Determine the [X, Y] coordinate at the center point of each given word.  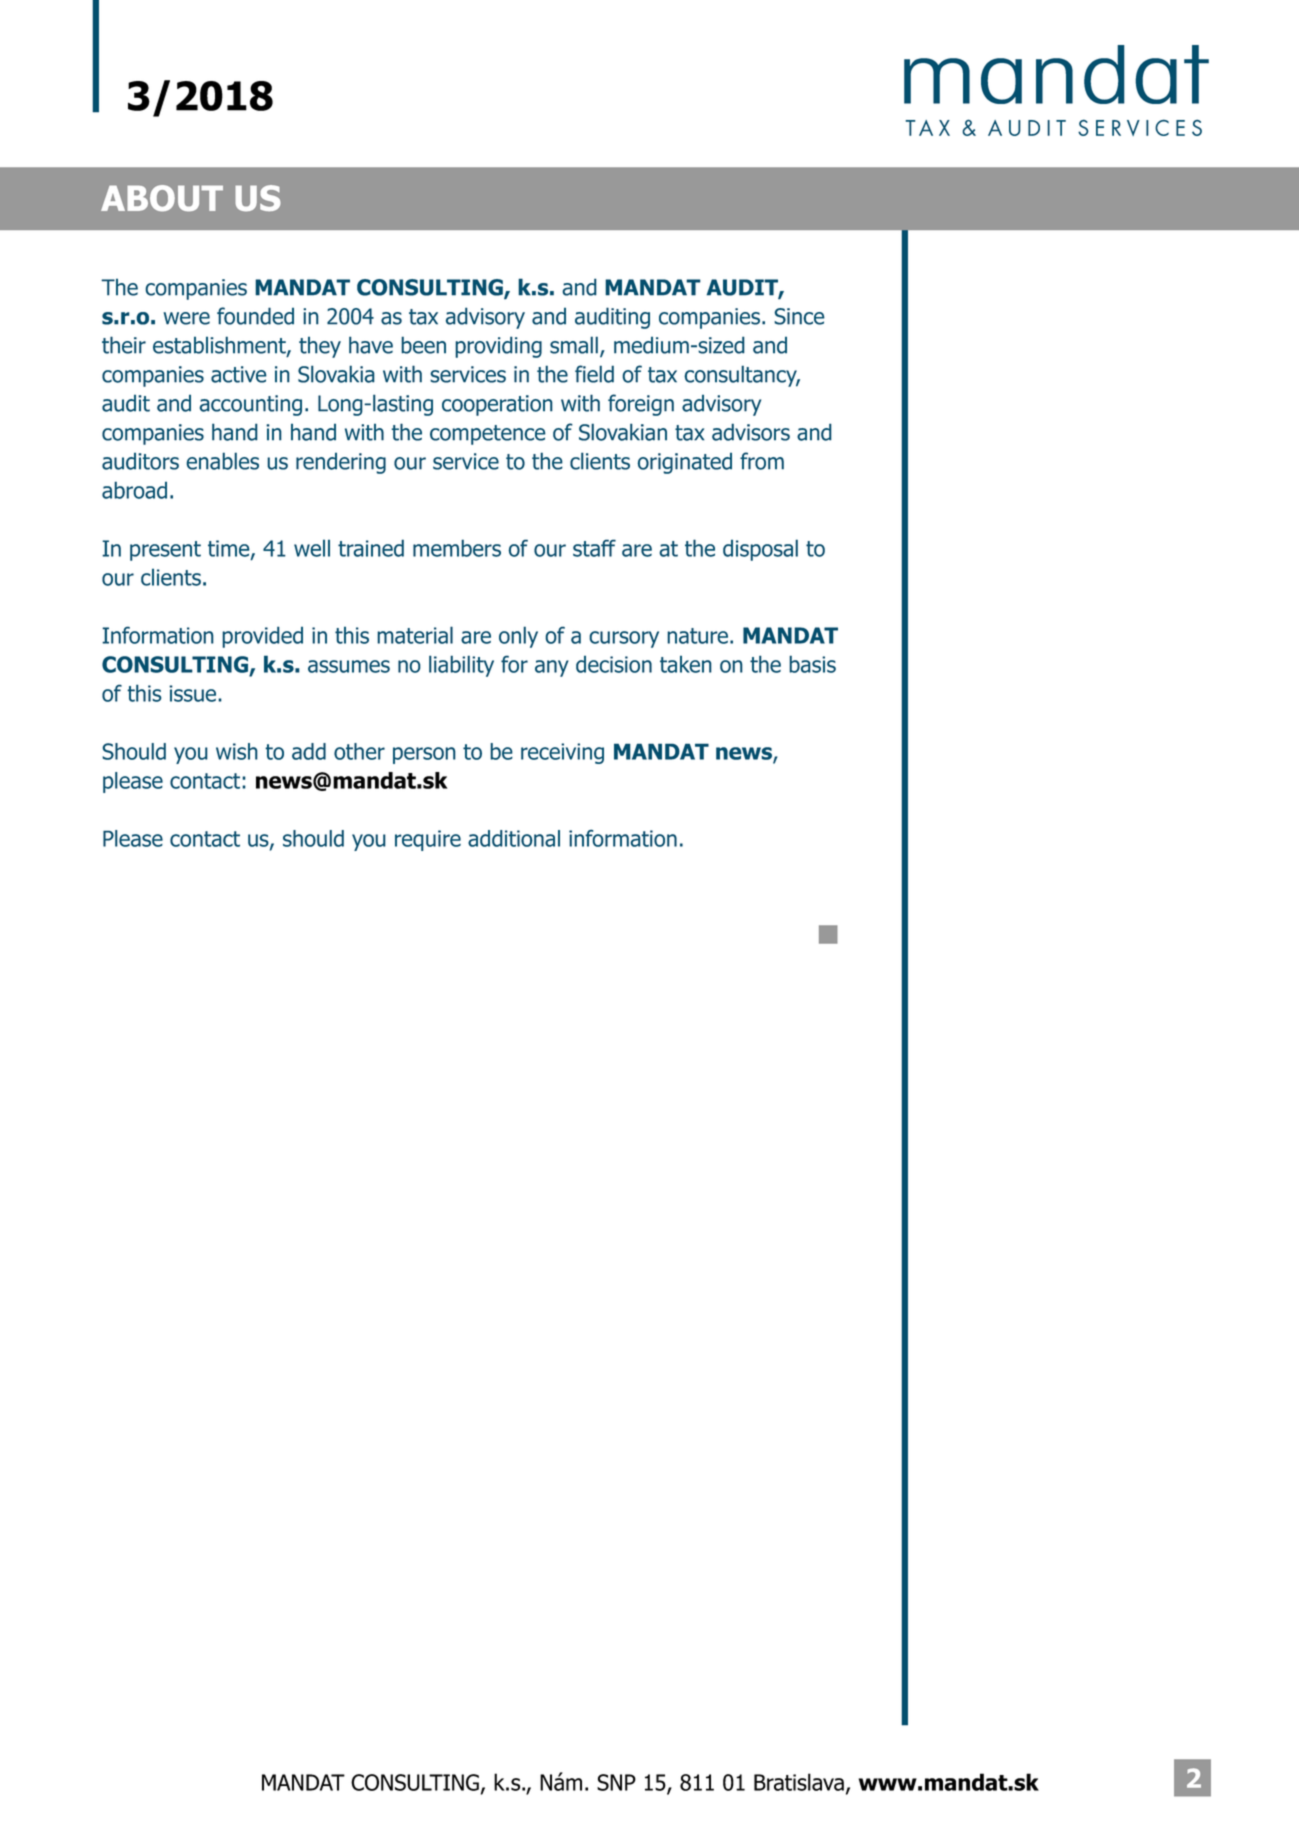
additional [514, 838]
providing [498, 347]
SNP [616, 1782]
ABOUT [162, 198]
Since [799, 316]
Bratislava [799, 1782]
